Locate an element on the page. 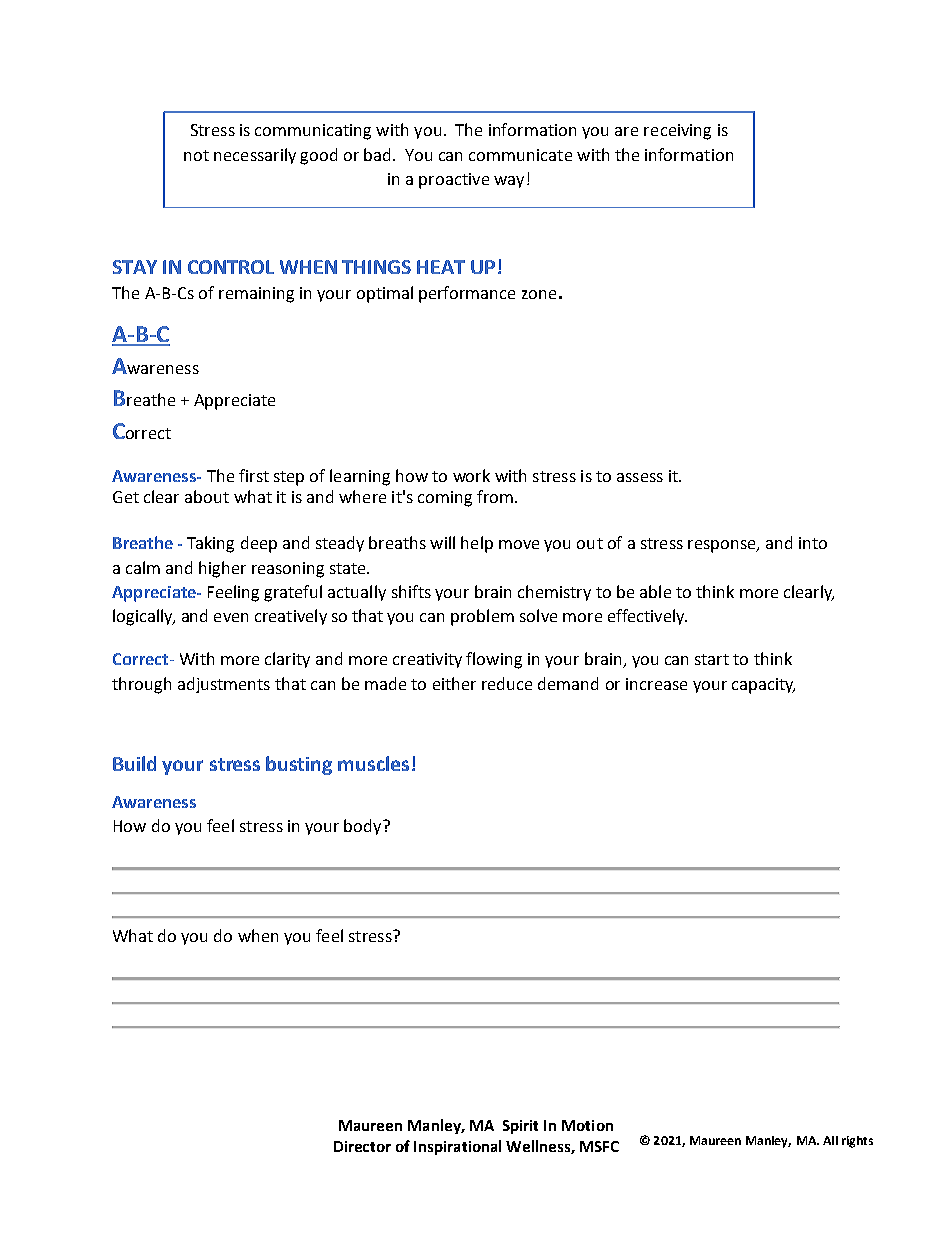 This document has height=1233, width=952. even is located at coordinates (231, 617).
